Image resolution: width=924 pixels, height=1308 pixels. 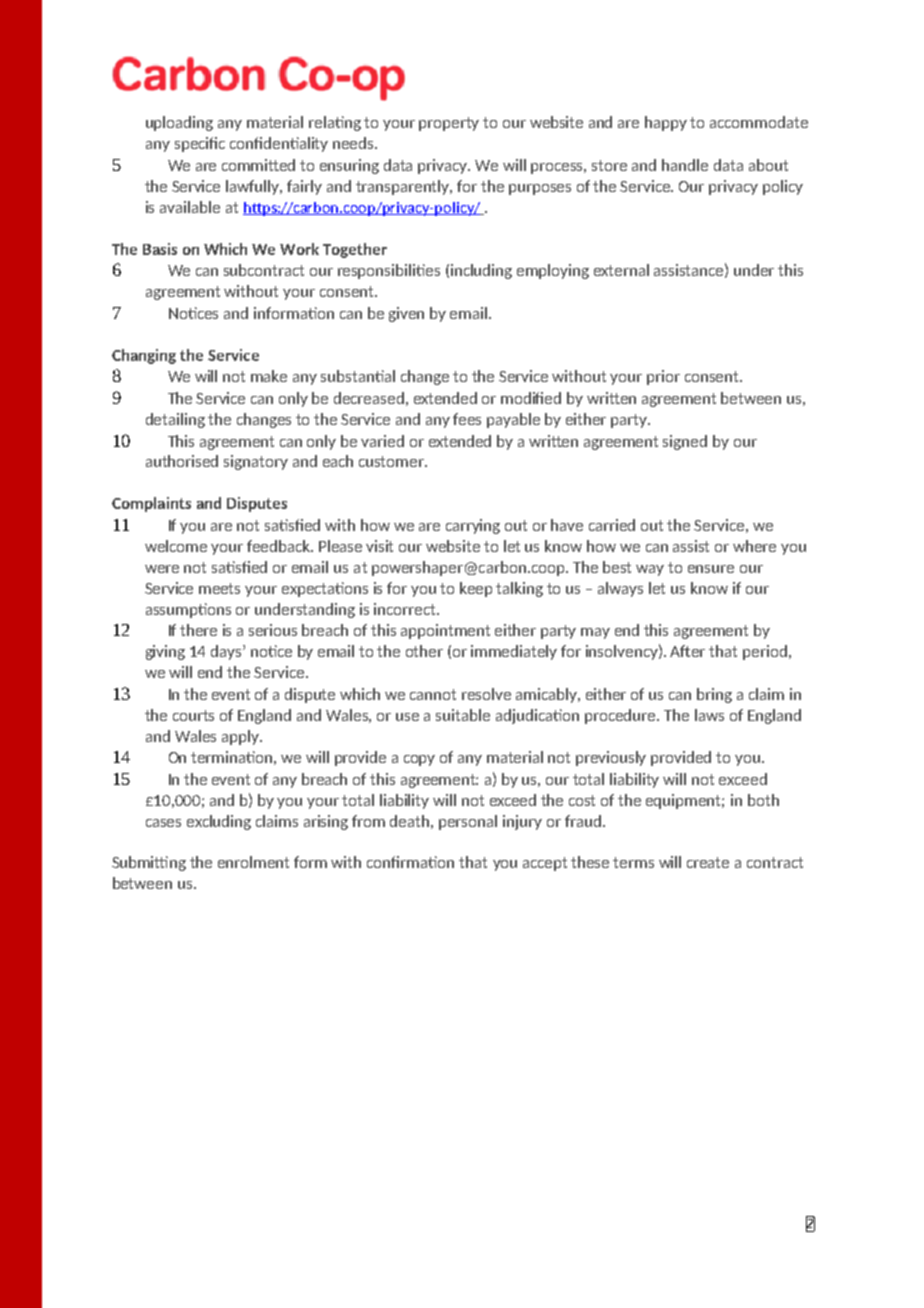 I want to click on create, so click(x=708, y=862).
